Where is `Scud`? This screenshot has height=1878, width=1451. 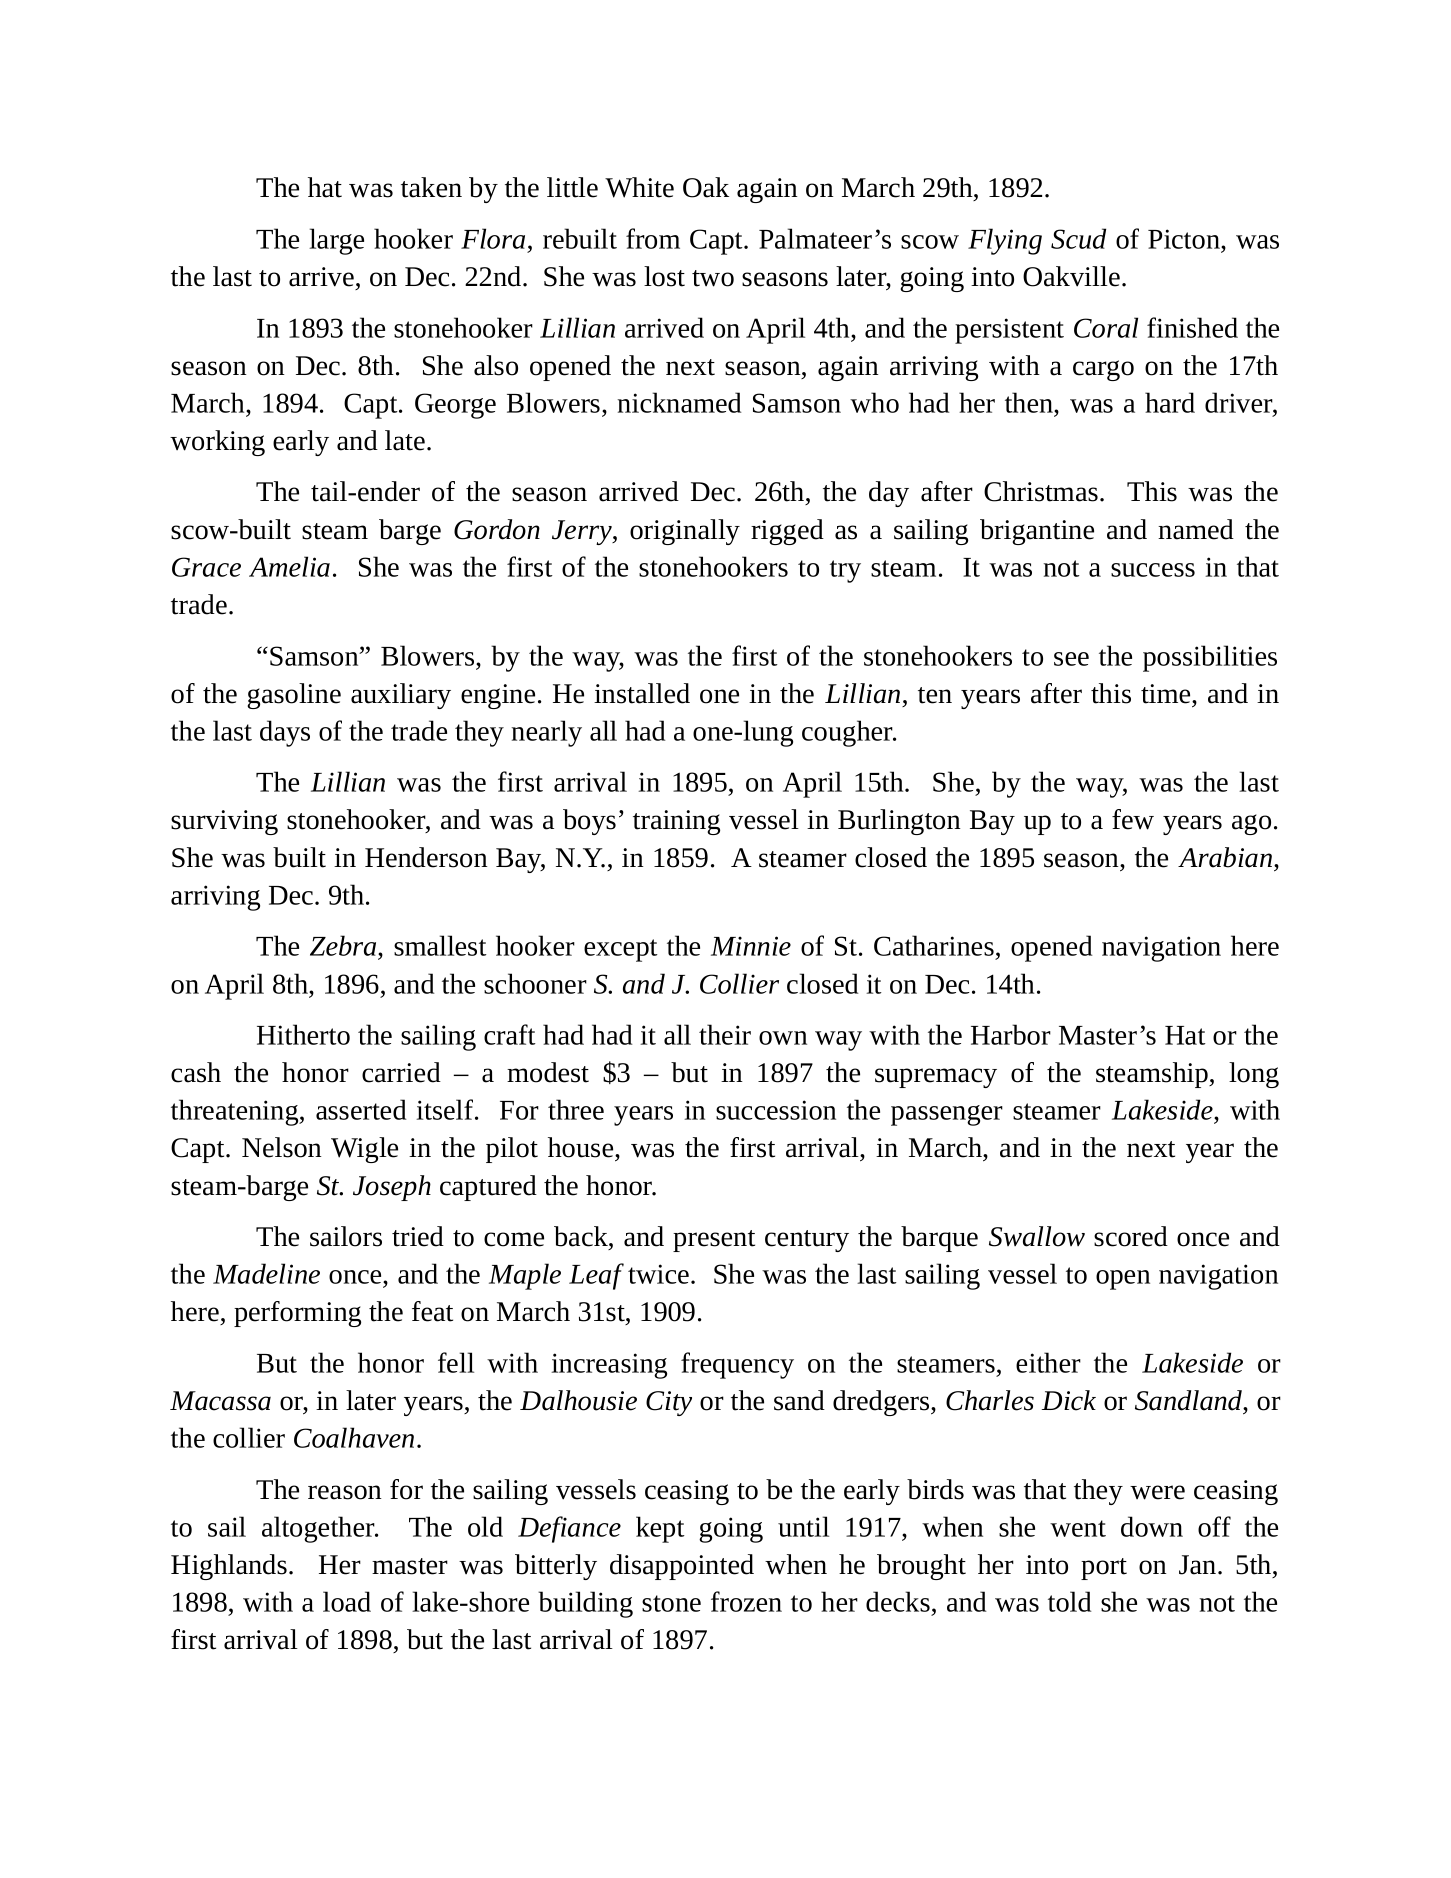
Scud is located at coordinates (1078, 238).
